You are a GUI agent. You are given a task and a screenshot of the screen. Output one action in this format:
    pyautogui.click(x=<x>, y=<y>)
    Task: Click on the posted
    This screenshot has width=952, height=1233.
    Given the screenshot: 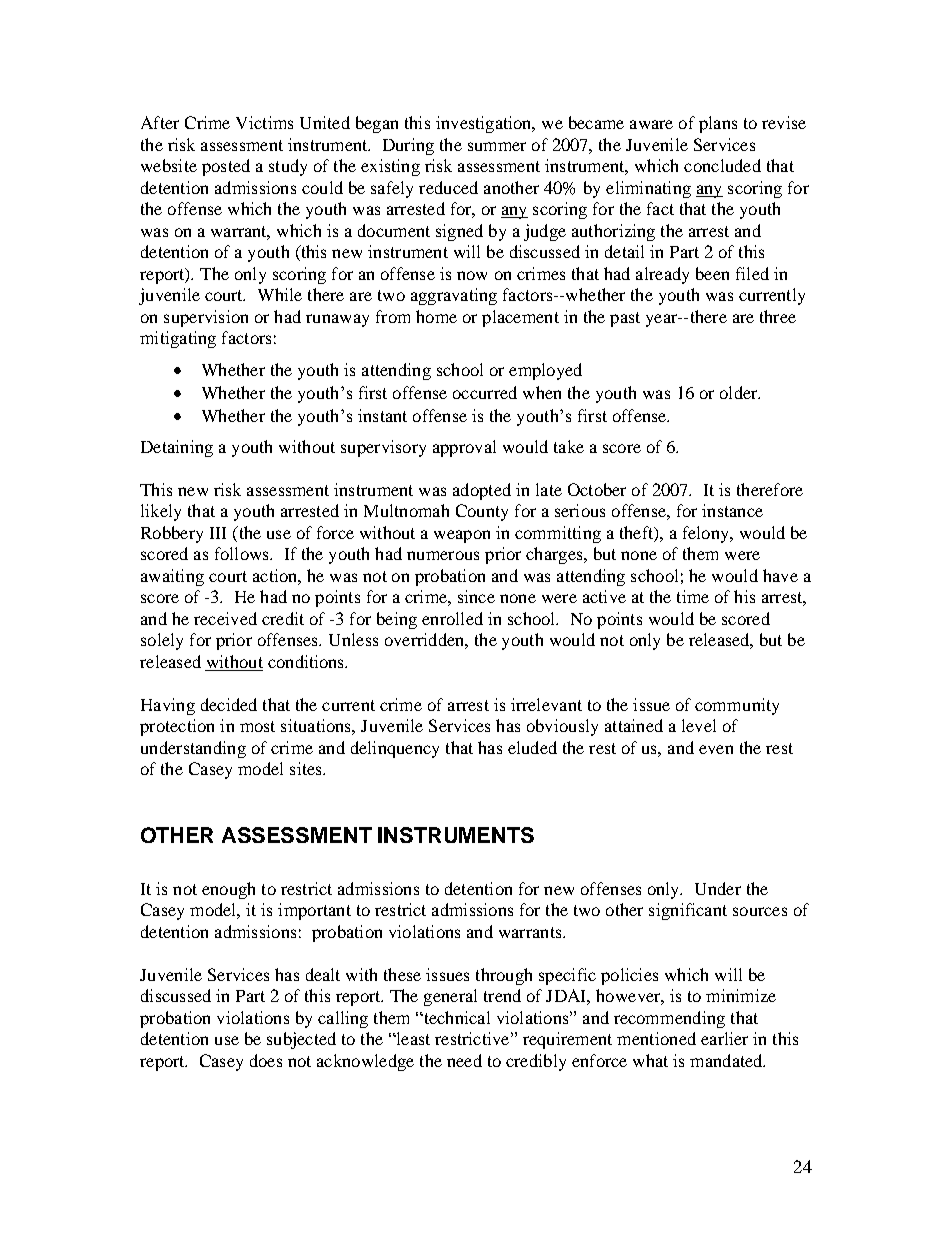 What is the action you would take?
    pyautogui.click(x=226, y=167)
